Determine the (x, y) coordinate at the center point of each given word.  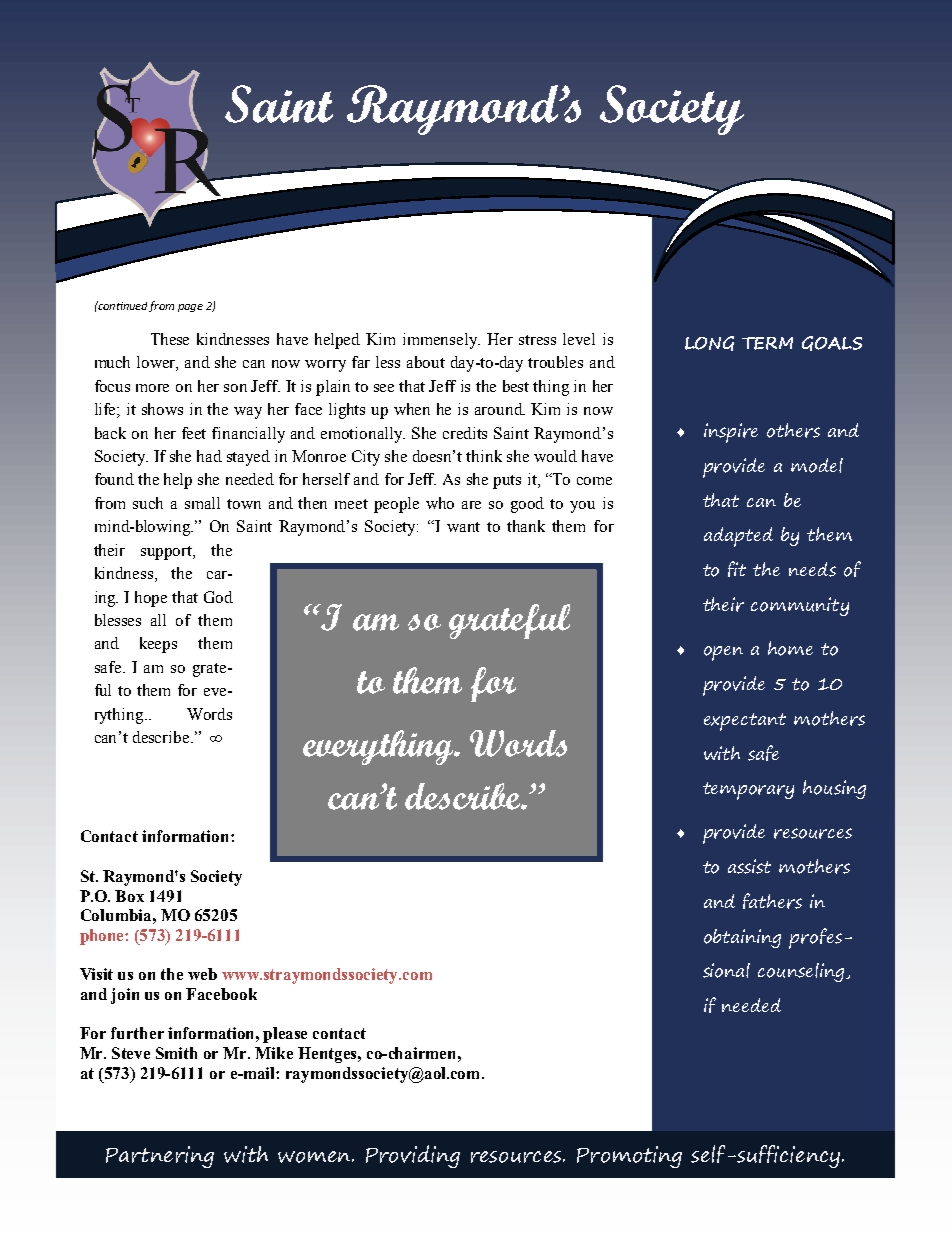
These (170, 339)
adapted (738, 537)
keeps (158, 645)
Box (129, 896)
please (285, 1035)
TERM (767, 343)
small (202, 503)
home (790, 648)
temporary (748, 791)
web (202, 974)
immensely (441, 341)
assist (749, 866)
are (471, 505)
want (463, 527)
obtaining (742, 938)
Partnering (160, 1157)
